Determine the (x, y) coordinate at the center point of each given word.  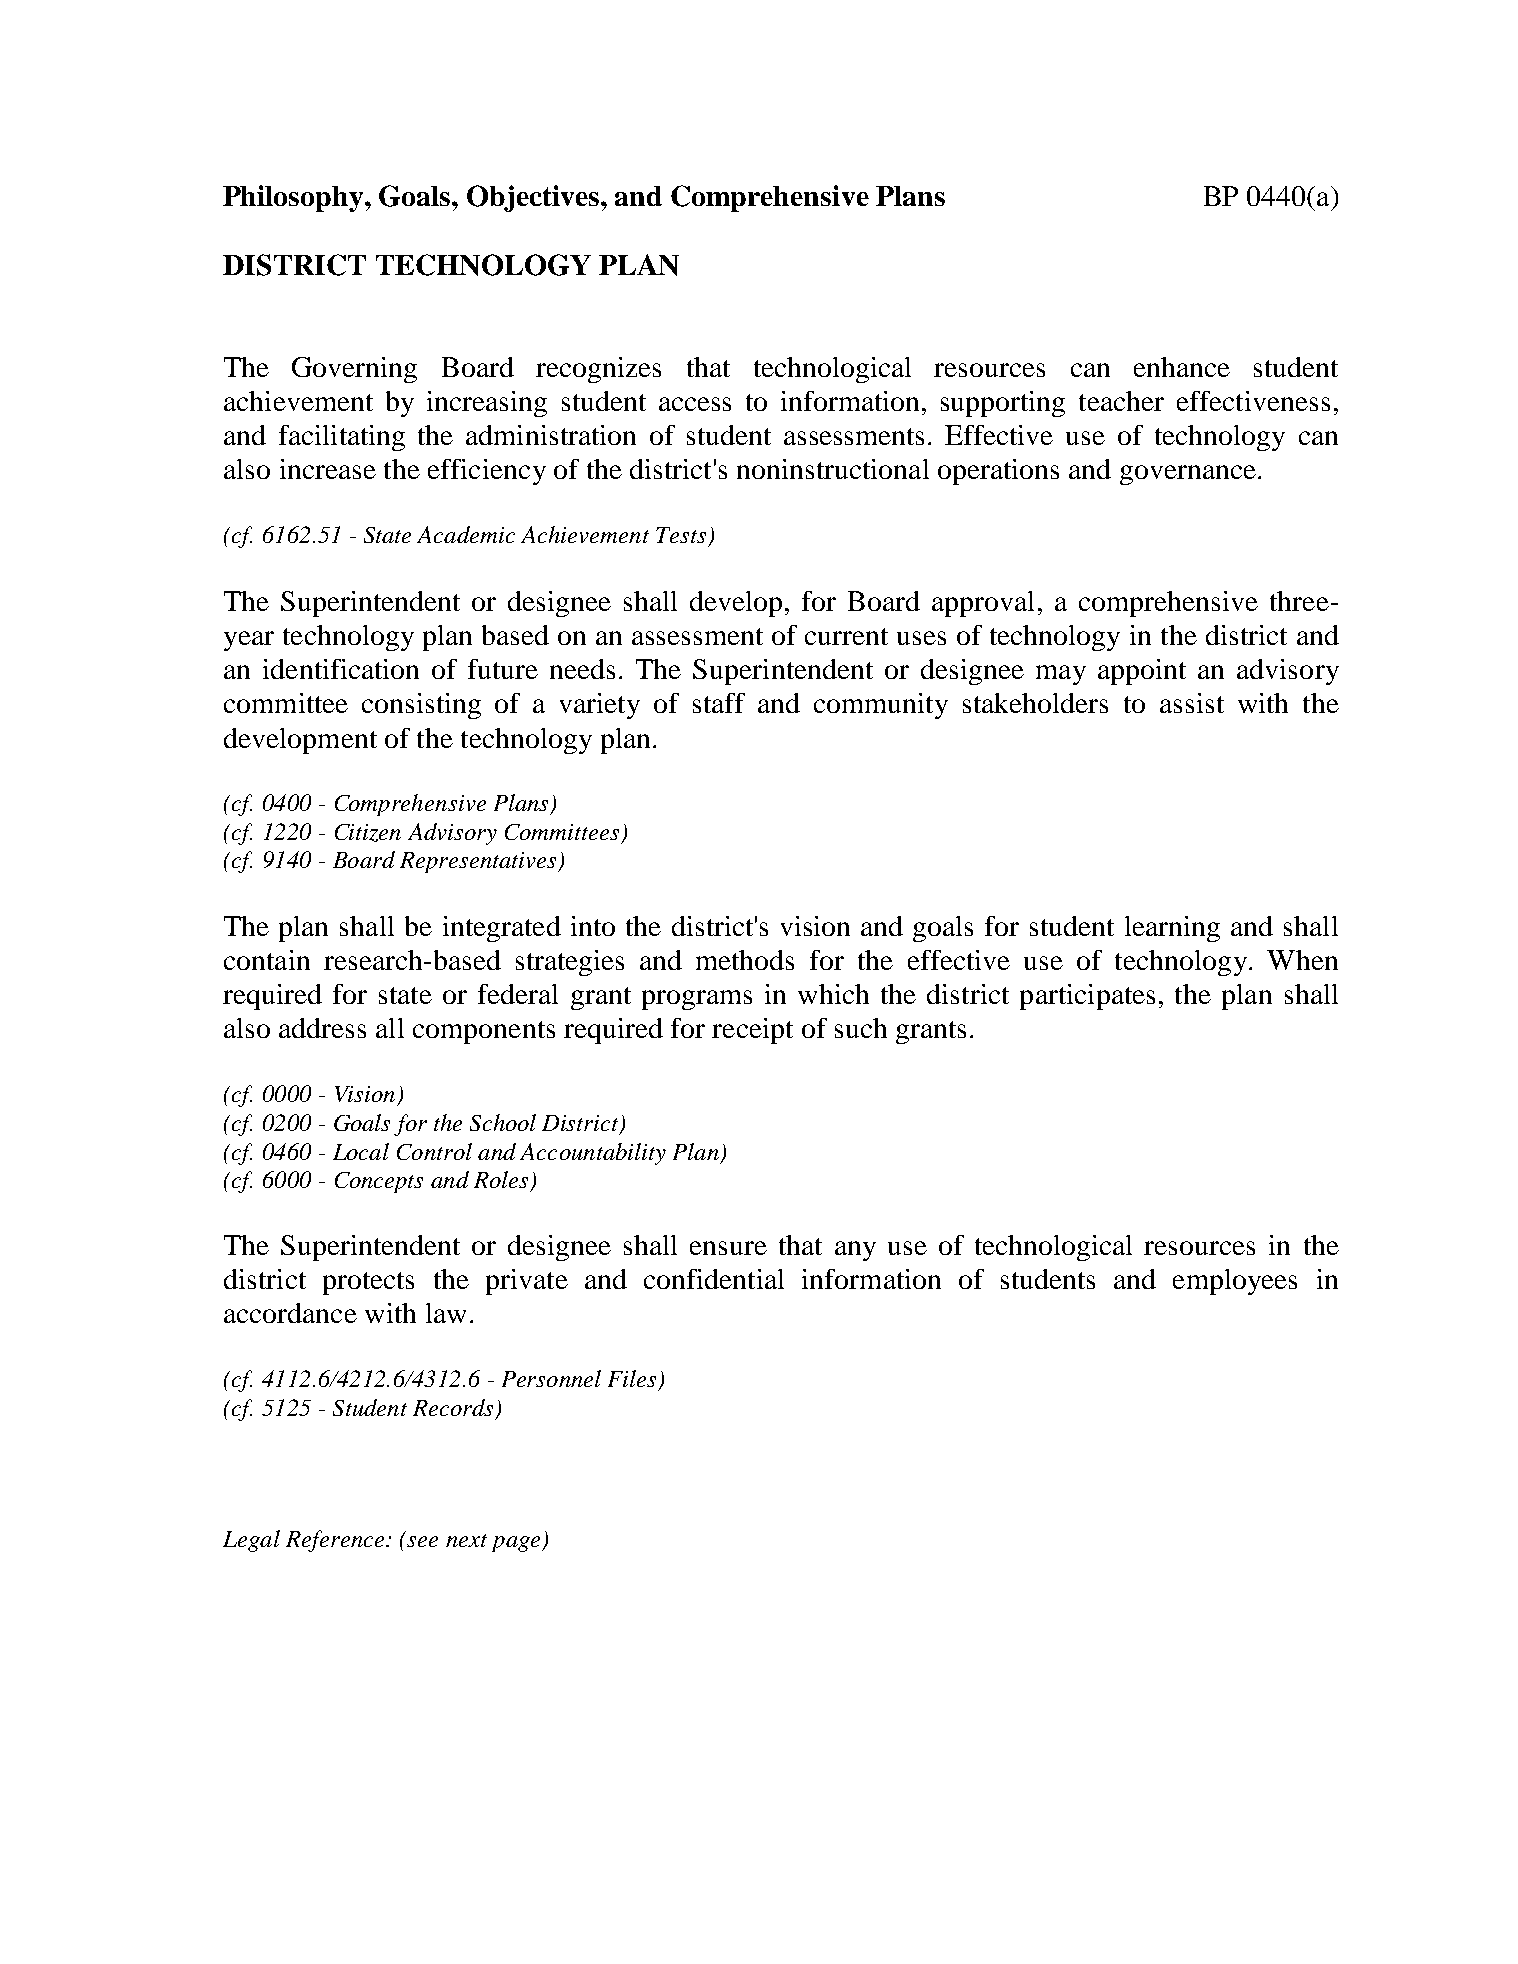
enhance (1182, 367)
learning (1172, 929)
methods (745, 960)
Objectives (534, 198)
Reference (336, 1541)
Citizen (368, 833)
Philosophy (294, 198)
